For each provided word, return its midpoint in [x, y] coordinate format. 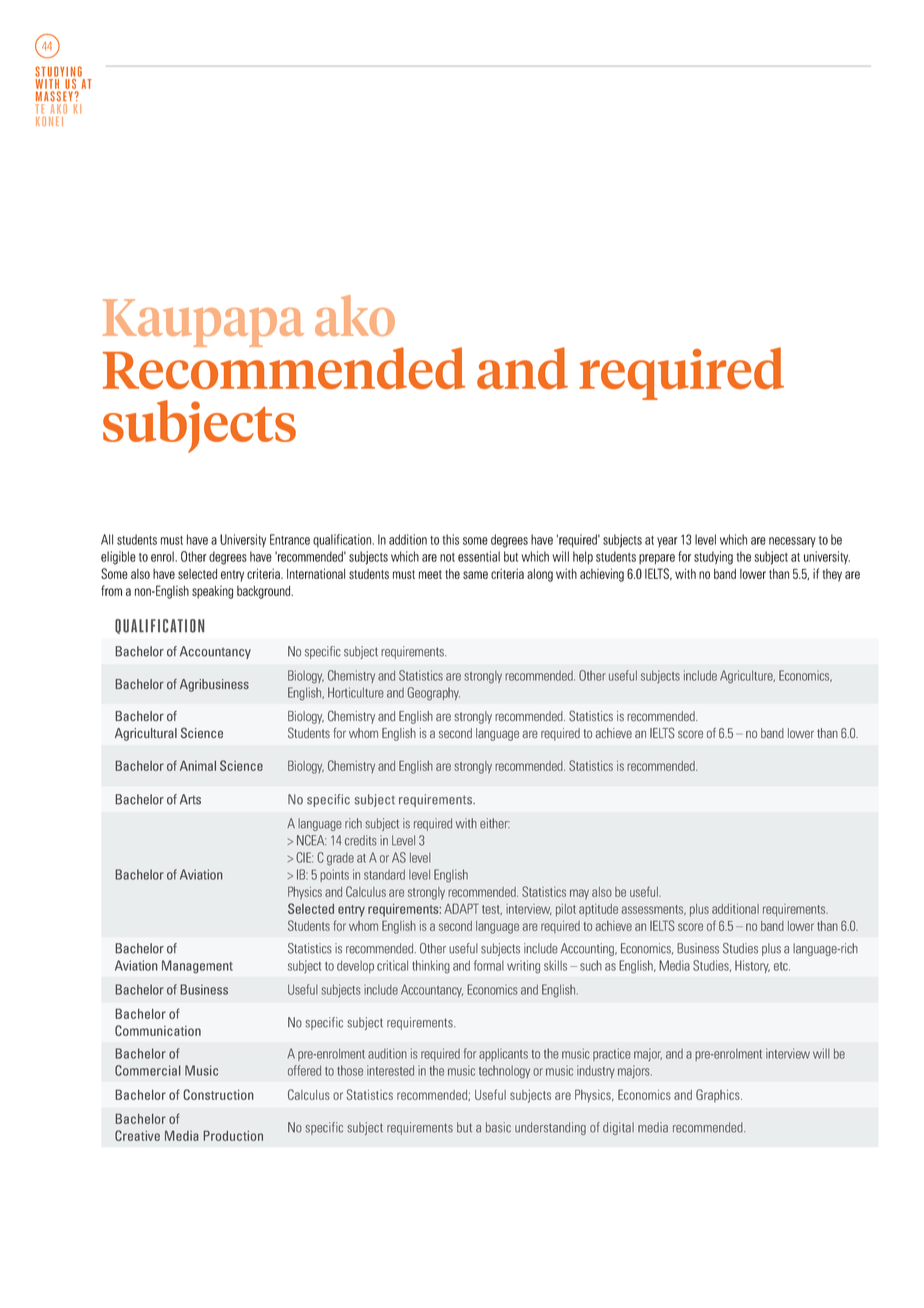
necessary [792, 542]
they [832, 575]
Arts [190, 799]
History [752, 966]
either [495, 823]
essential [479, 556]
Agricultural [146, 734]
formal [489, 965]
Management [197, 967]
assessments [653, 910]
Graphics [719, 1096]
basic [498, 1127]
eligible [118, 558]
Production [233, 1135]
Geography [433, 694]
